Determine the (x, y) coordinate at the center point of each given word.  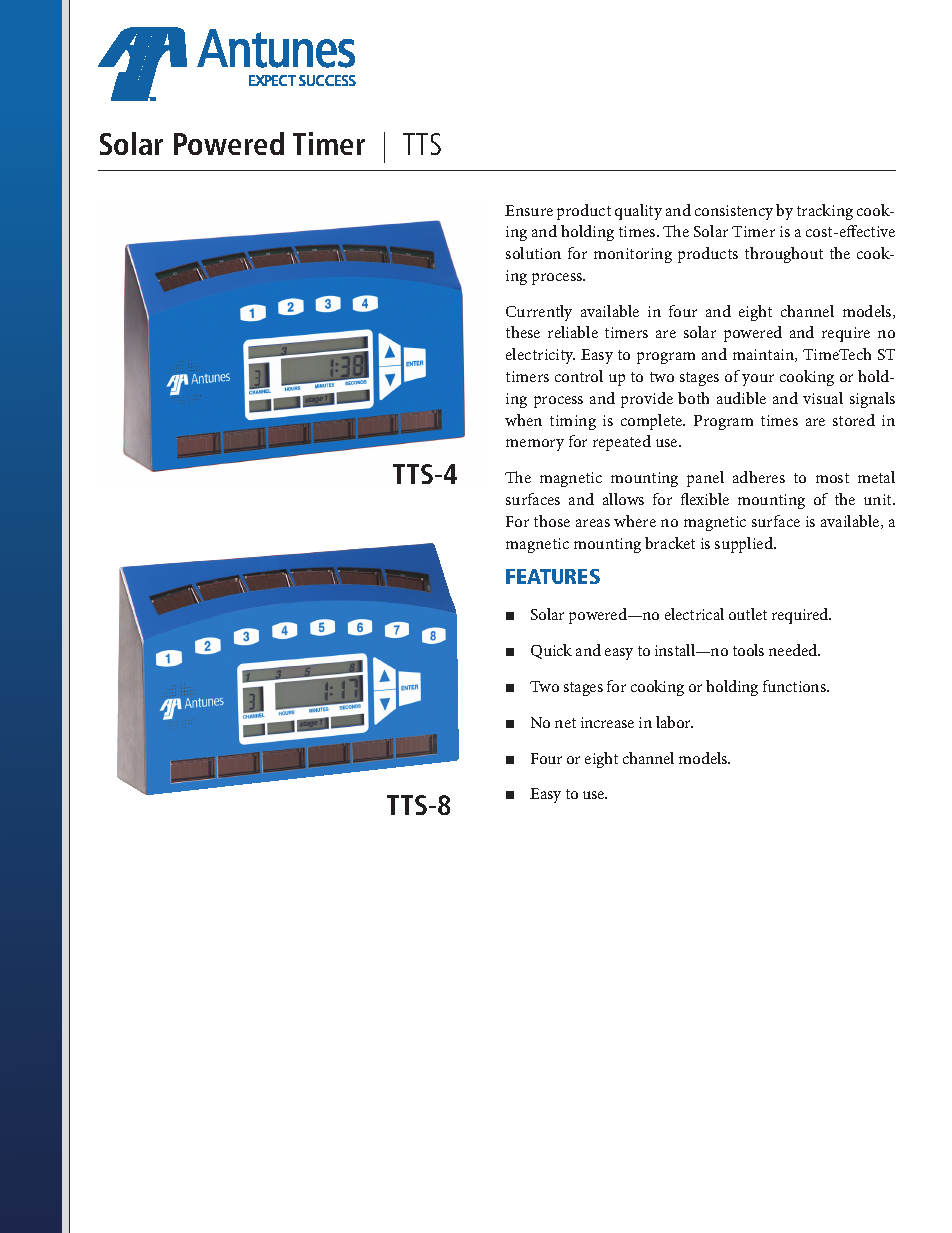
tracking (825, 212)
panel (705, 479)
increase (607, 722)
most (832, 478)
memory (535, 445)
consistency (734, 212)
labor (674, 722)
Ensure (529, 210)
